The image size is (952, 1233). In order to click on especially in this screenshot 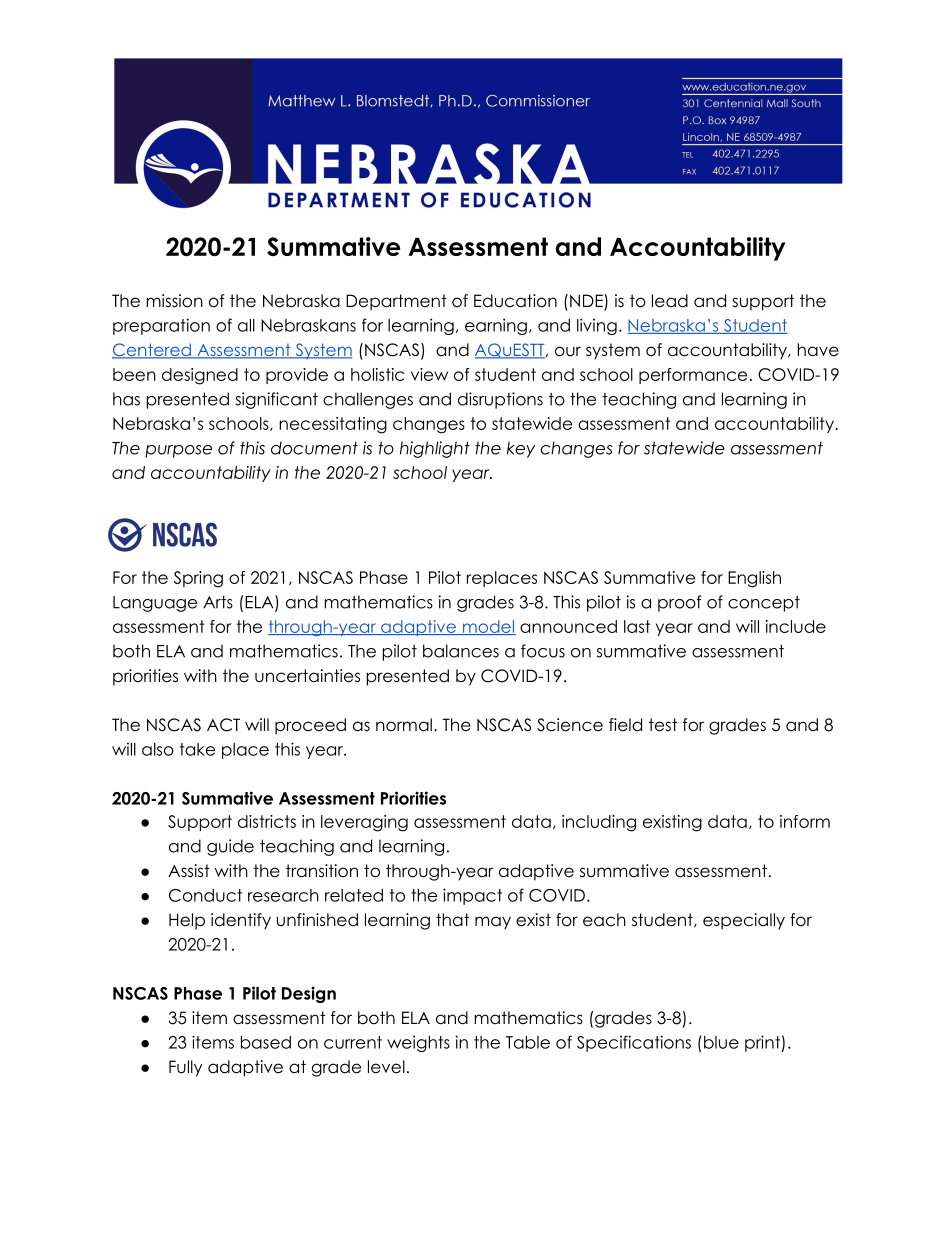, I will do `click(744, 921)`.
